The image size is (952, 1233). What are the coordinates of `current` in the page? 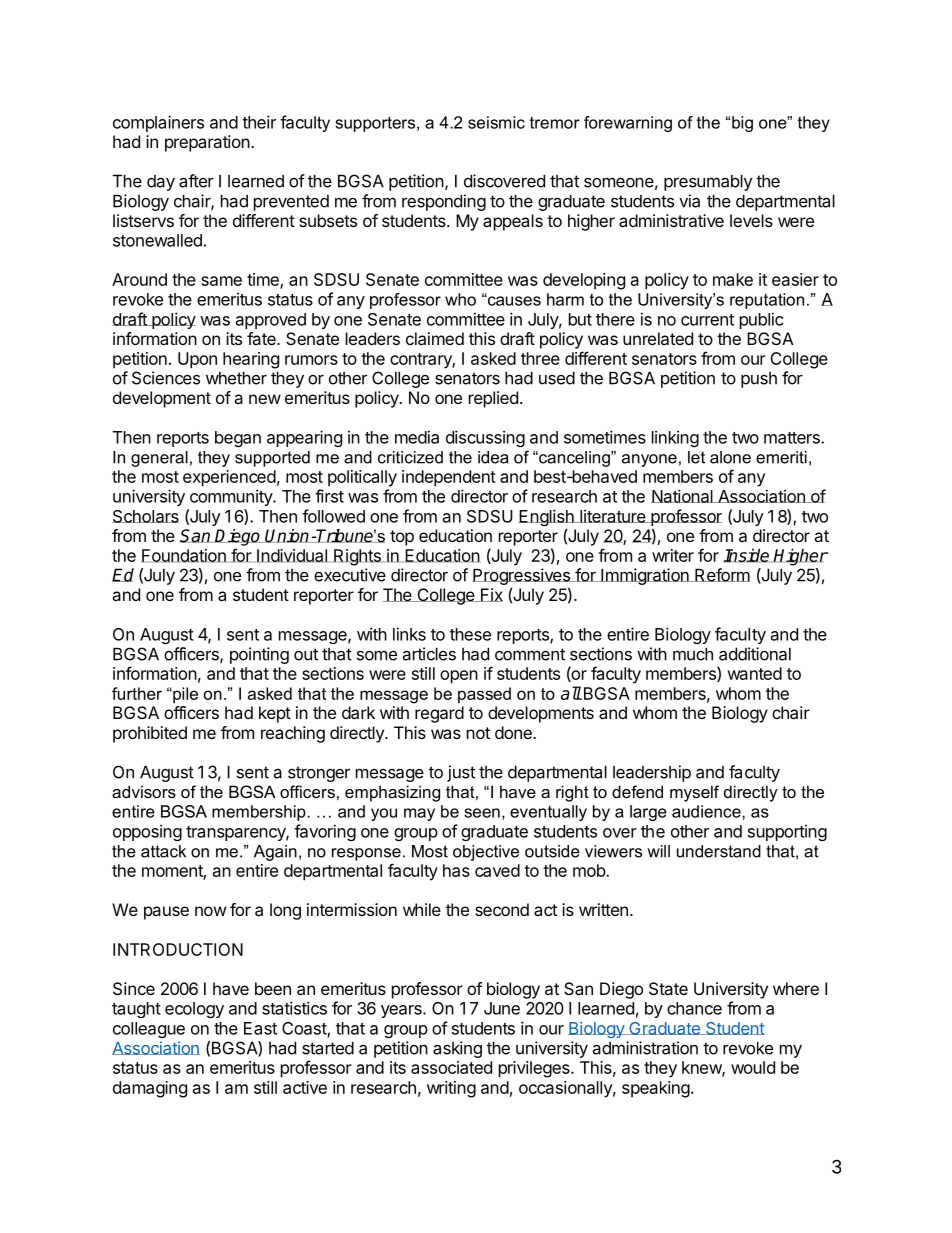 It's located at (707, 320).
